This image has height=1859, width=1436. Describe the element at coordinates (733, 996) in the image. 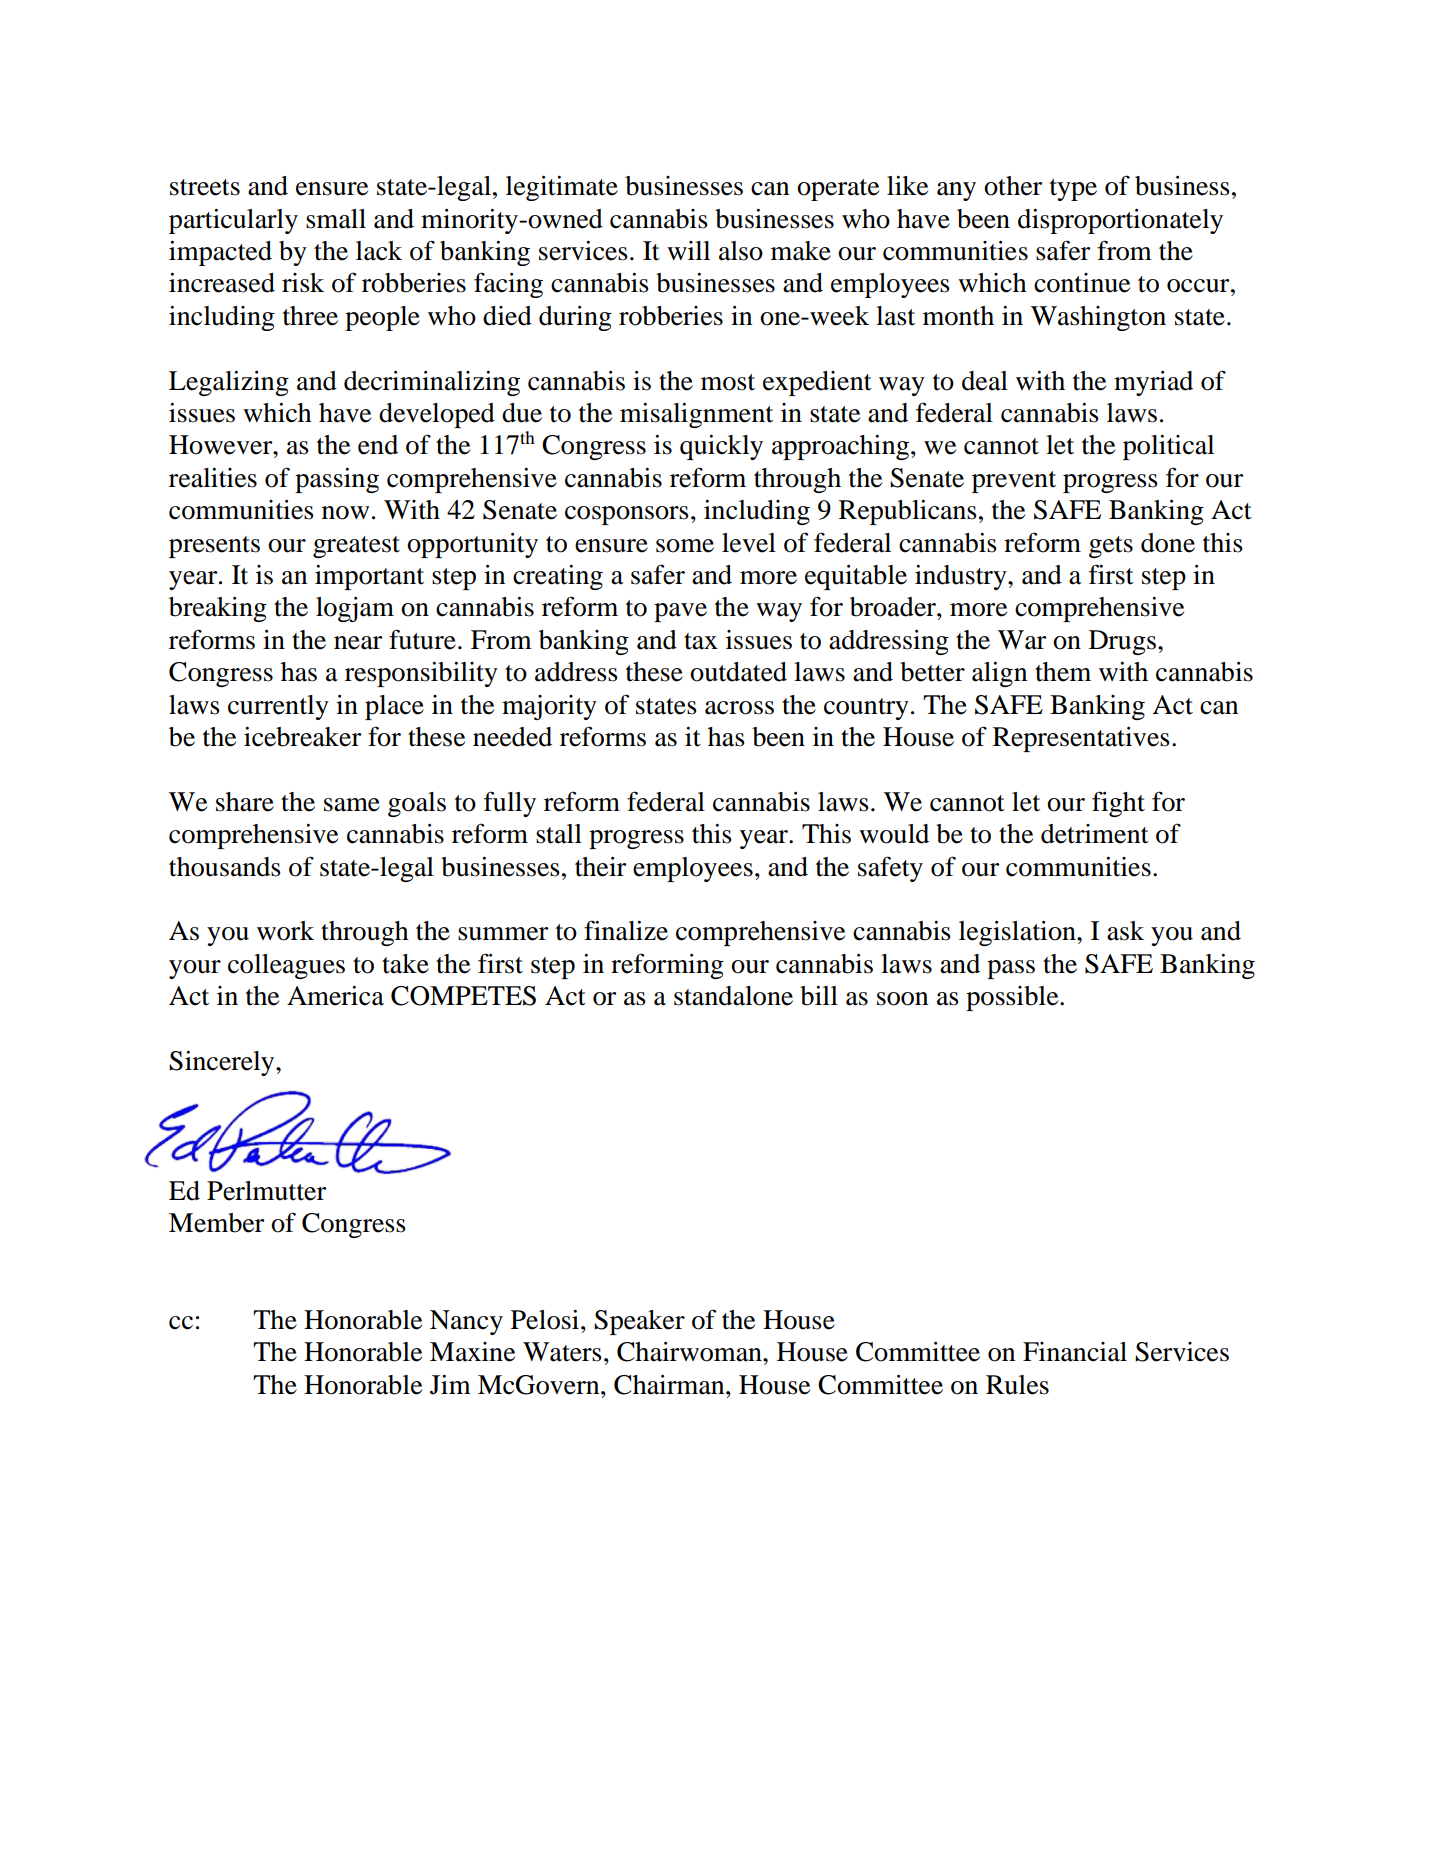

I see `standalone` at that location.
